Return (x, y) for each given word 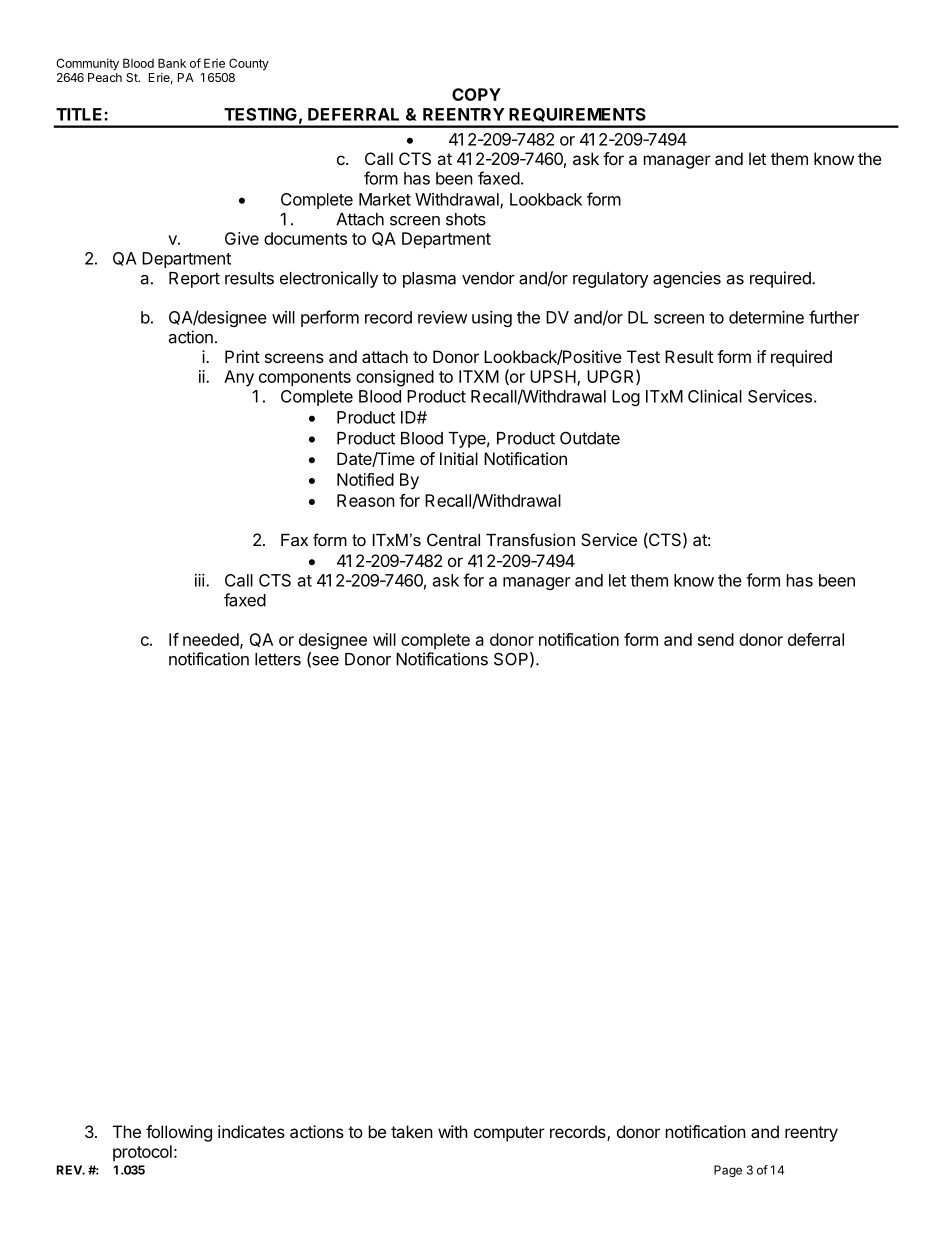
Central (453, 539)
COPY (476, 94)
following (179, 1133)
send (716, 639)
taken (412, 1131)
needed (211, 639)
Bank (172, 63)
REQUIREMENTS (577, 115)
